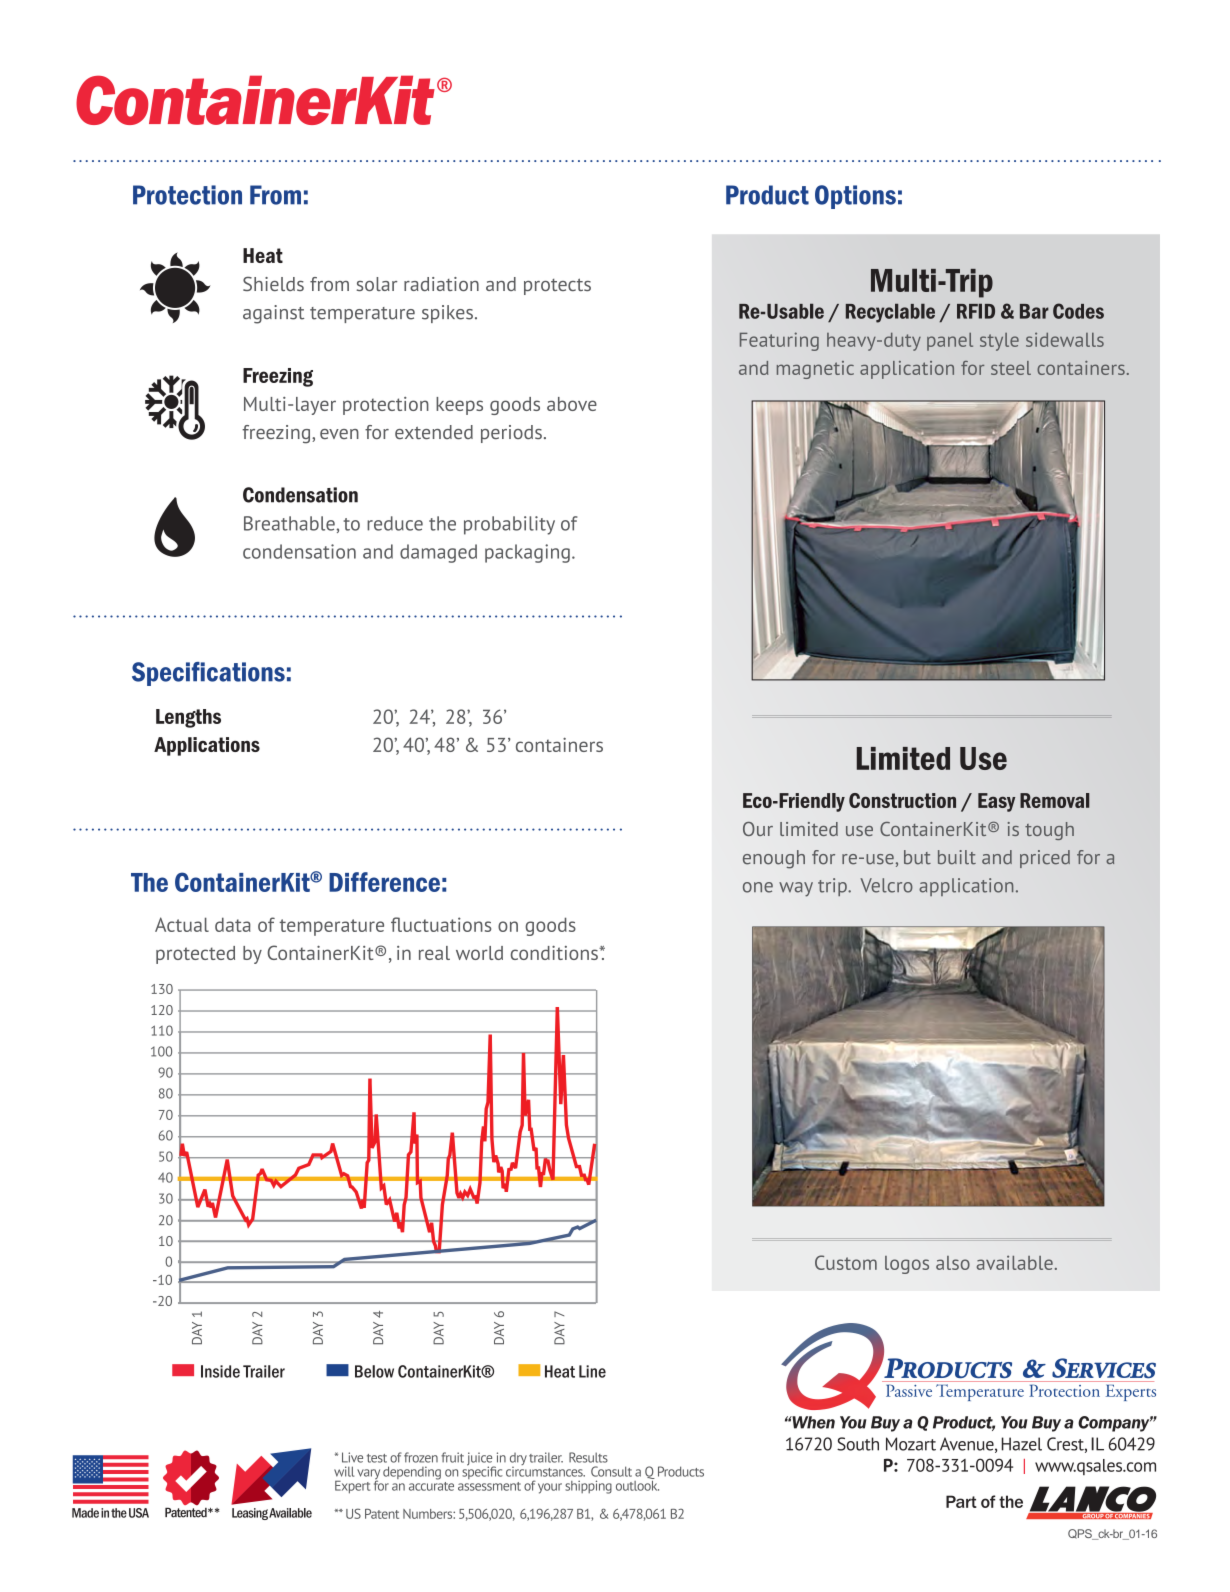  Describe the element at coordinates (195, 955) in the screenshot. I see `protected` at that location.
